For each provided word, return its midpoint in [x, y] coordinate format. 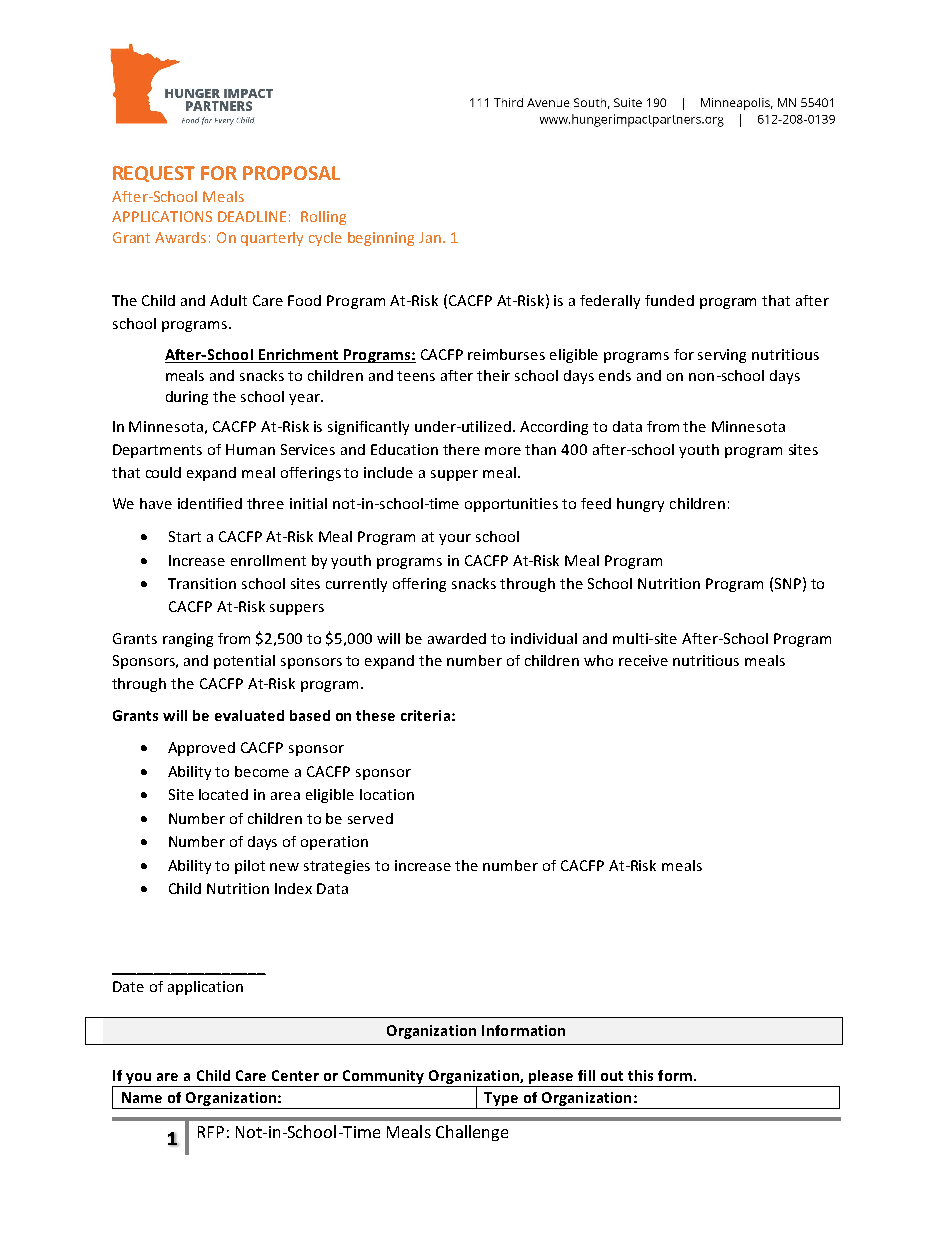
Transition [202, 583]
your [455, 539]
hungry [640, 505]
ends [615, 375]
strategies [337, 867]
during [187, 398]
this [640, 1075]
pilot [250, 867]
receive [643, 660]
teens [416, 376]
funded [669, 300]
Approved [201, 749]
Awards [180, 237]
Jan [430, 237]
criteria [425, 715]
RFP [211, 1132]
